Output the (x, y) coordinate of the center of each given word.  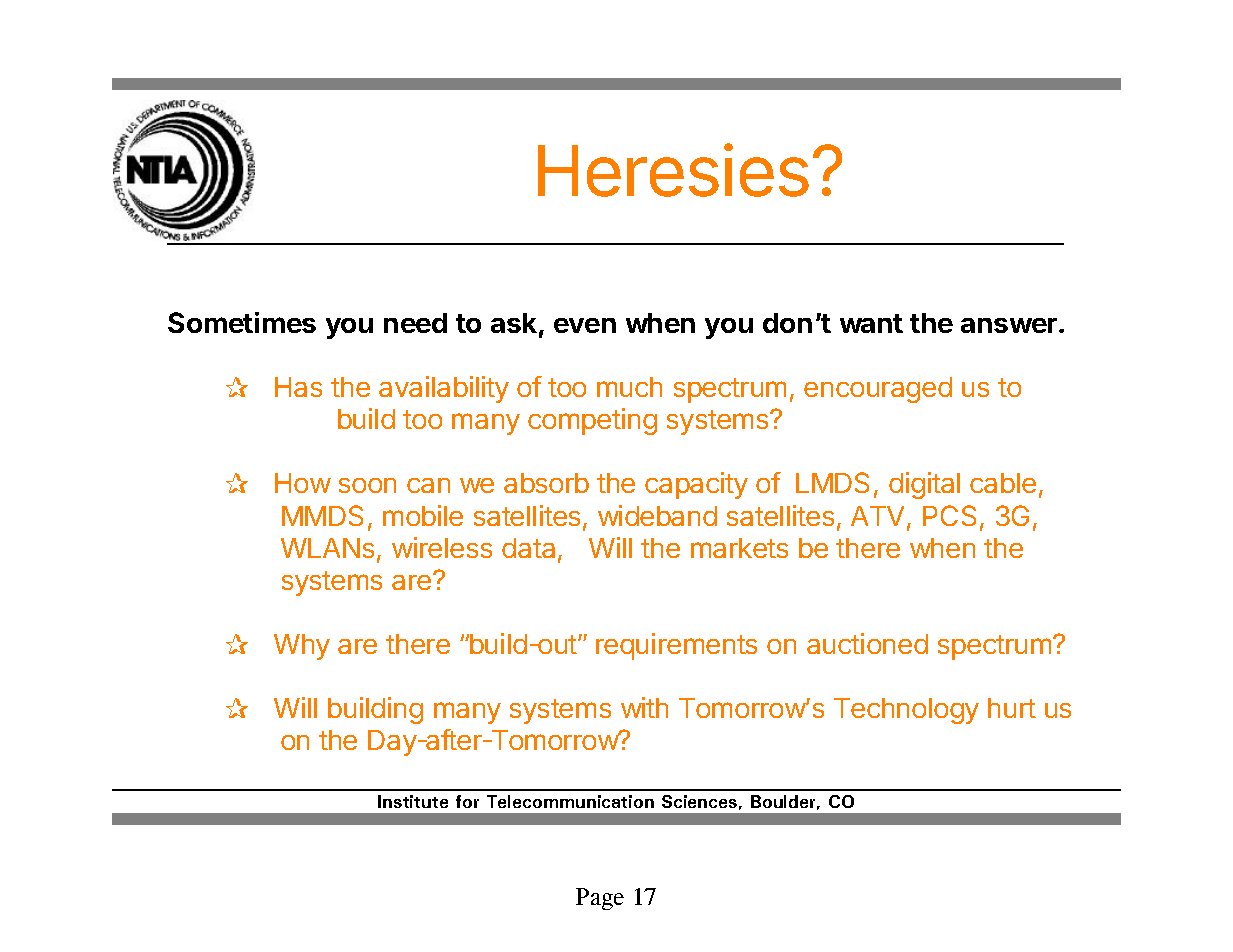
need (415, 323)
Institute (413, 801)
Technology (906, 711)
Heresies (673, 170)
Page (600, 899)
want (871, 323)
